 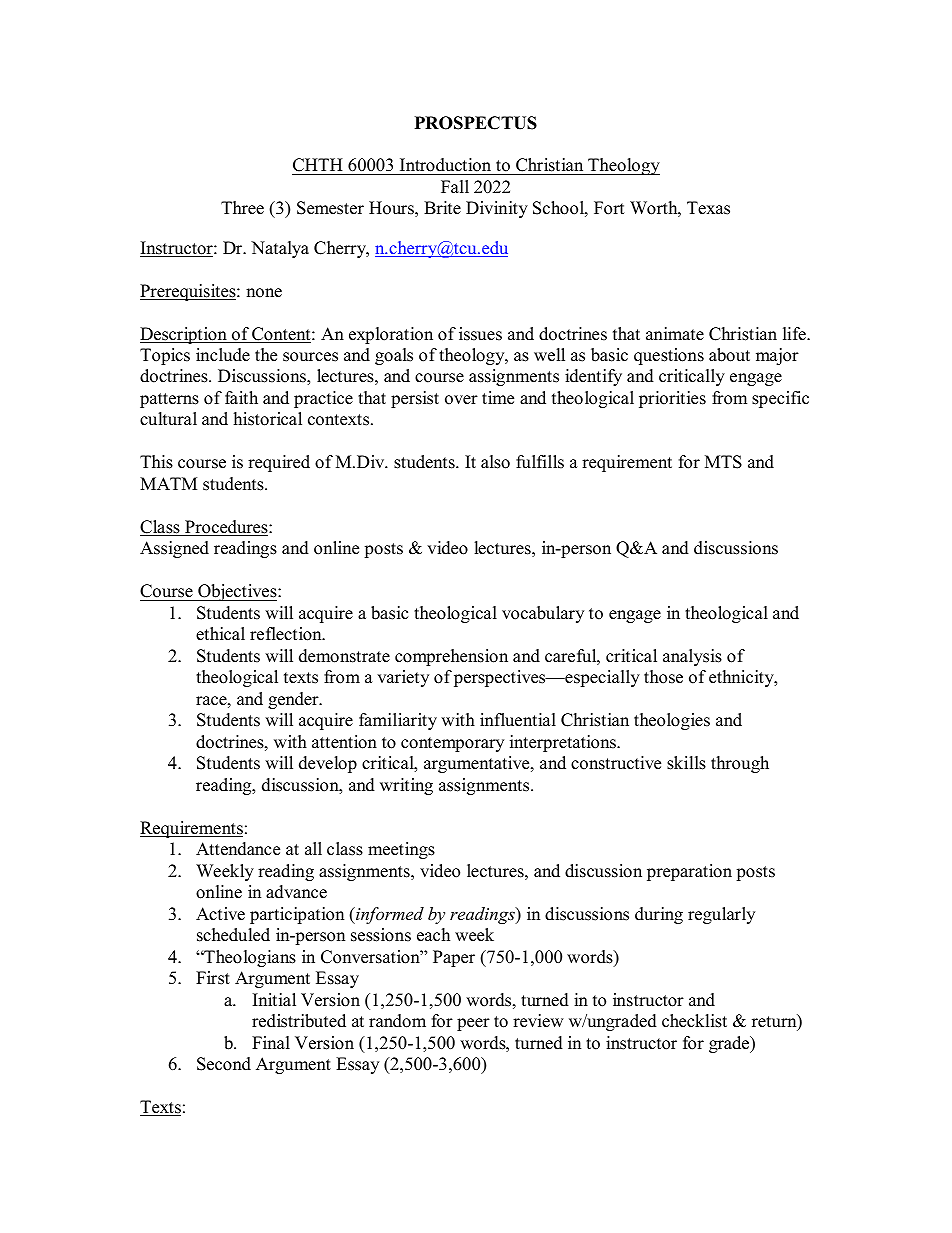 What do you see at coordinates (708, 208) in the image?
I see `Texas` at bounding box center [708, 208].
